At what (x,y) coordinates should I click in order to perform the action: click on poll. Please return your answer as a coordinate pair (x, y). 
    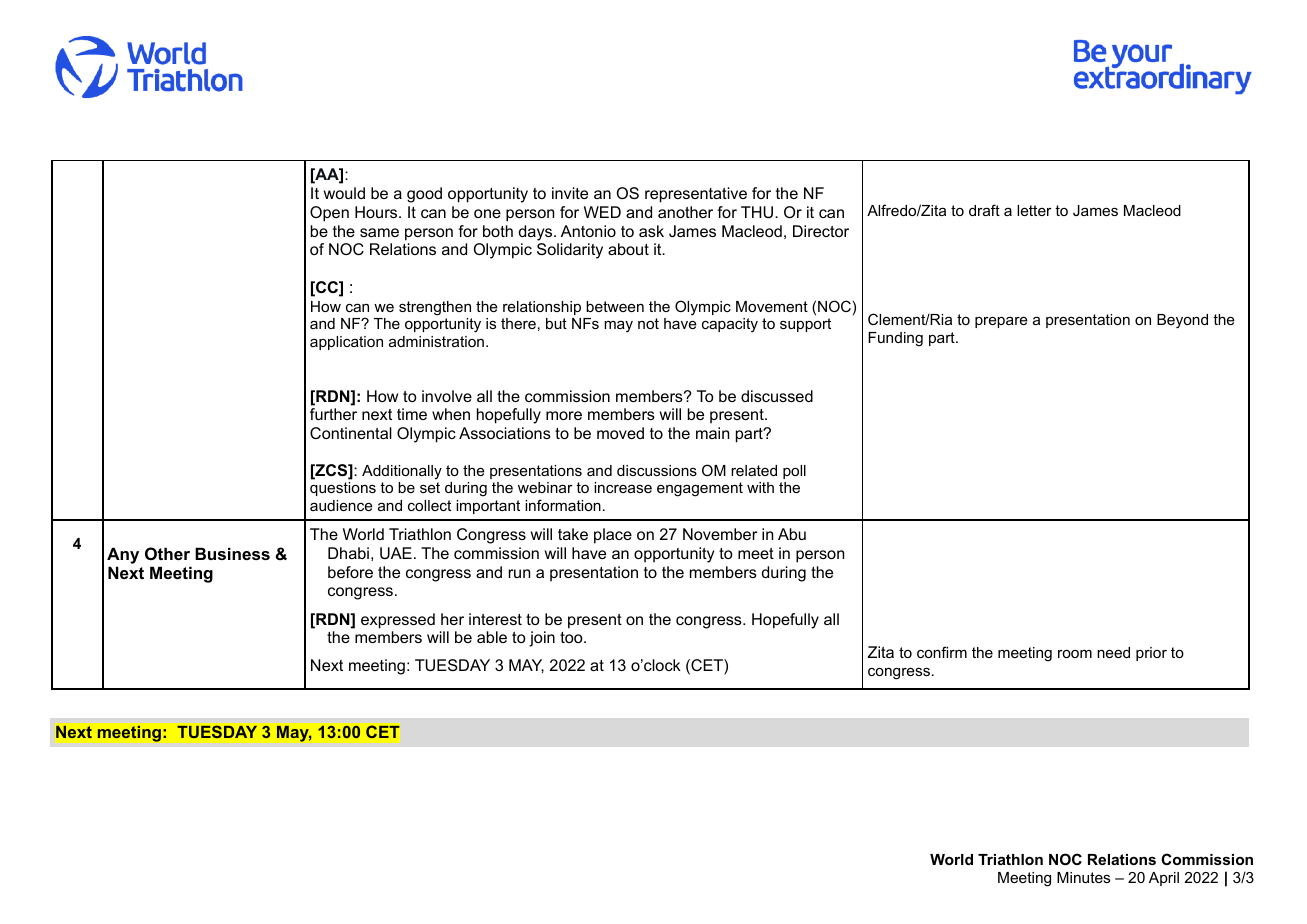
    Looking at the image, I should click on (794, 472).
